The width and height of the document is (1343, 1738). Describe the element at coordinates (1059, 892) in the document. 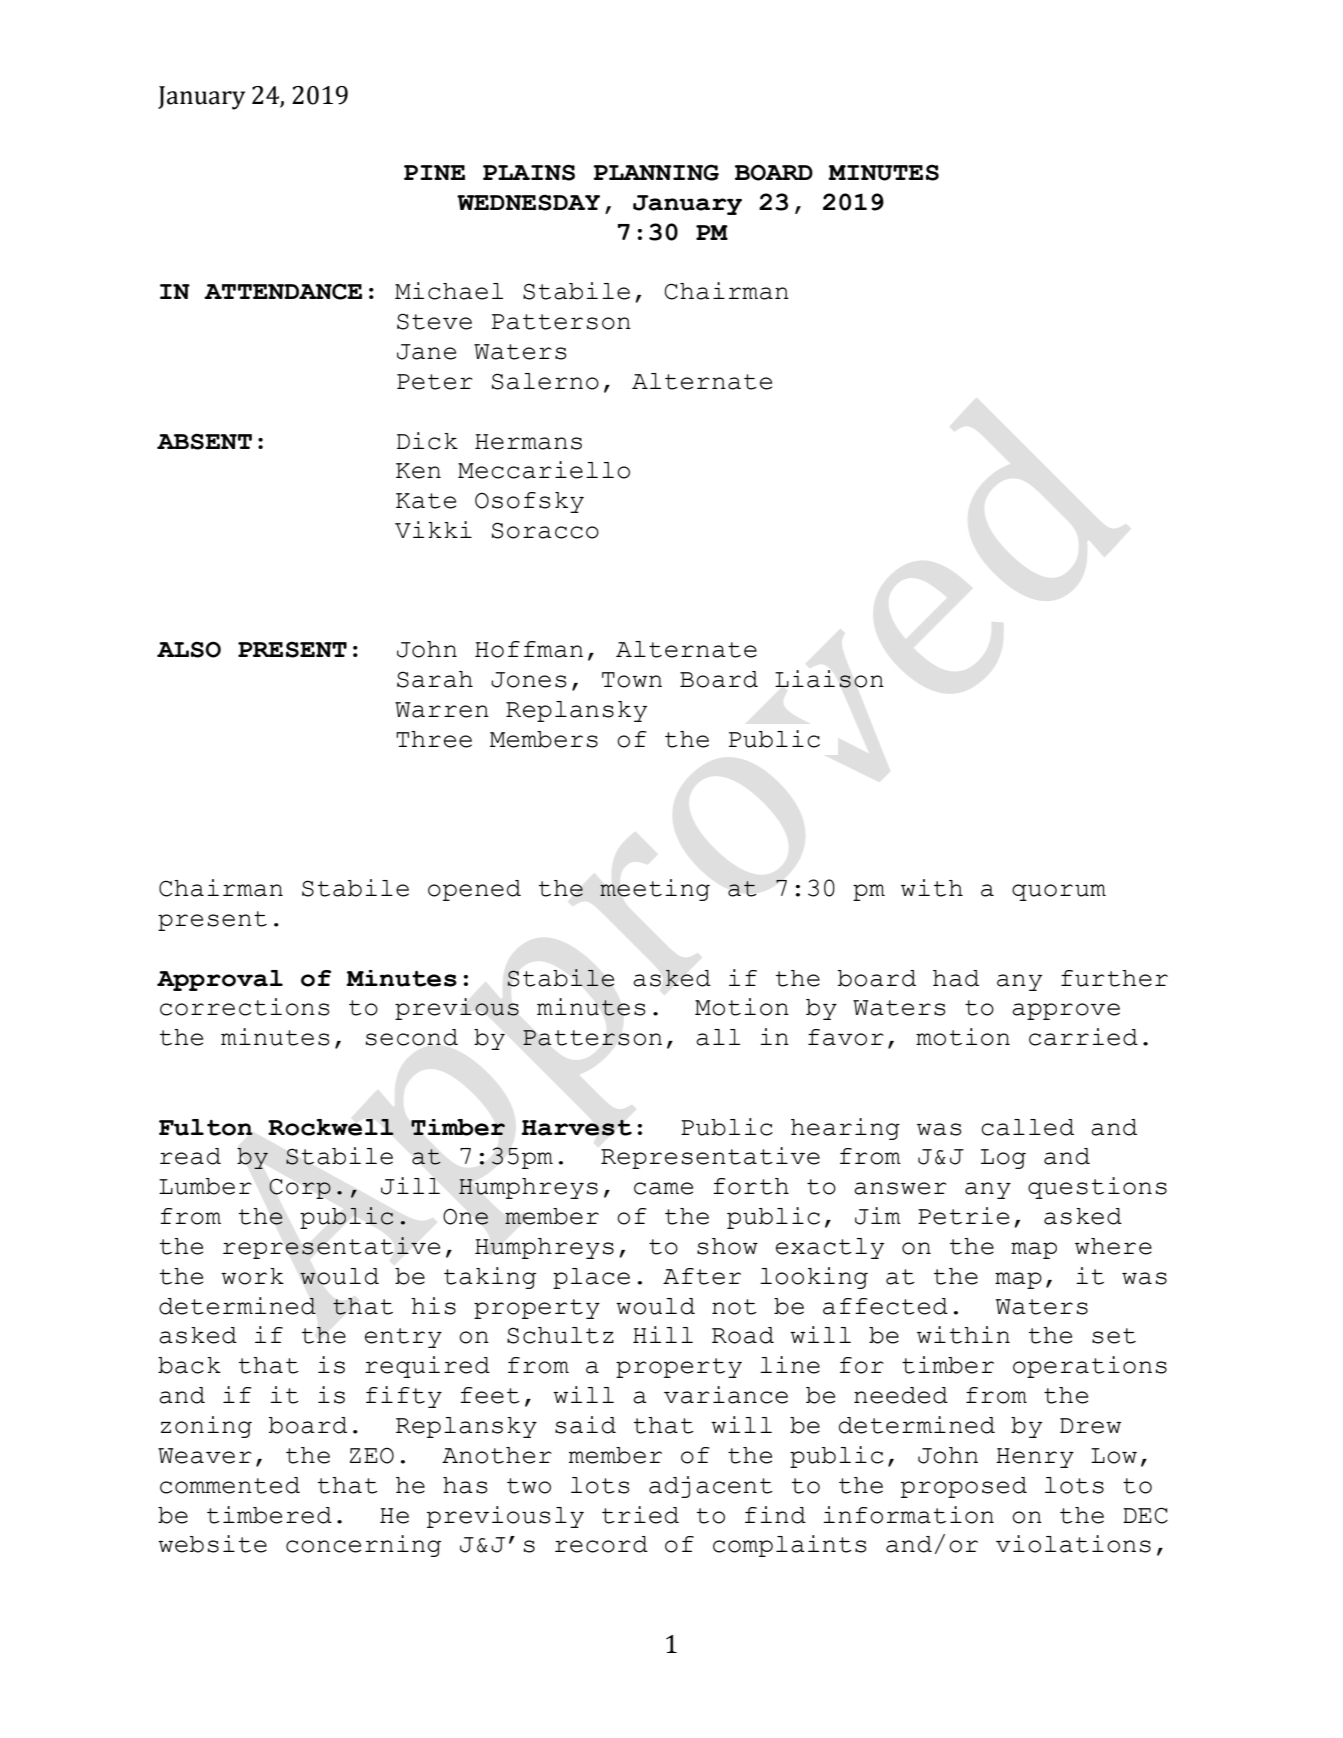

I see `quorum` at that location.
